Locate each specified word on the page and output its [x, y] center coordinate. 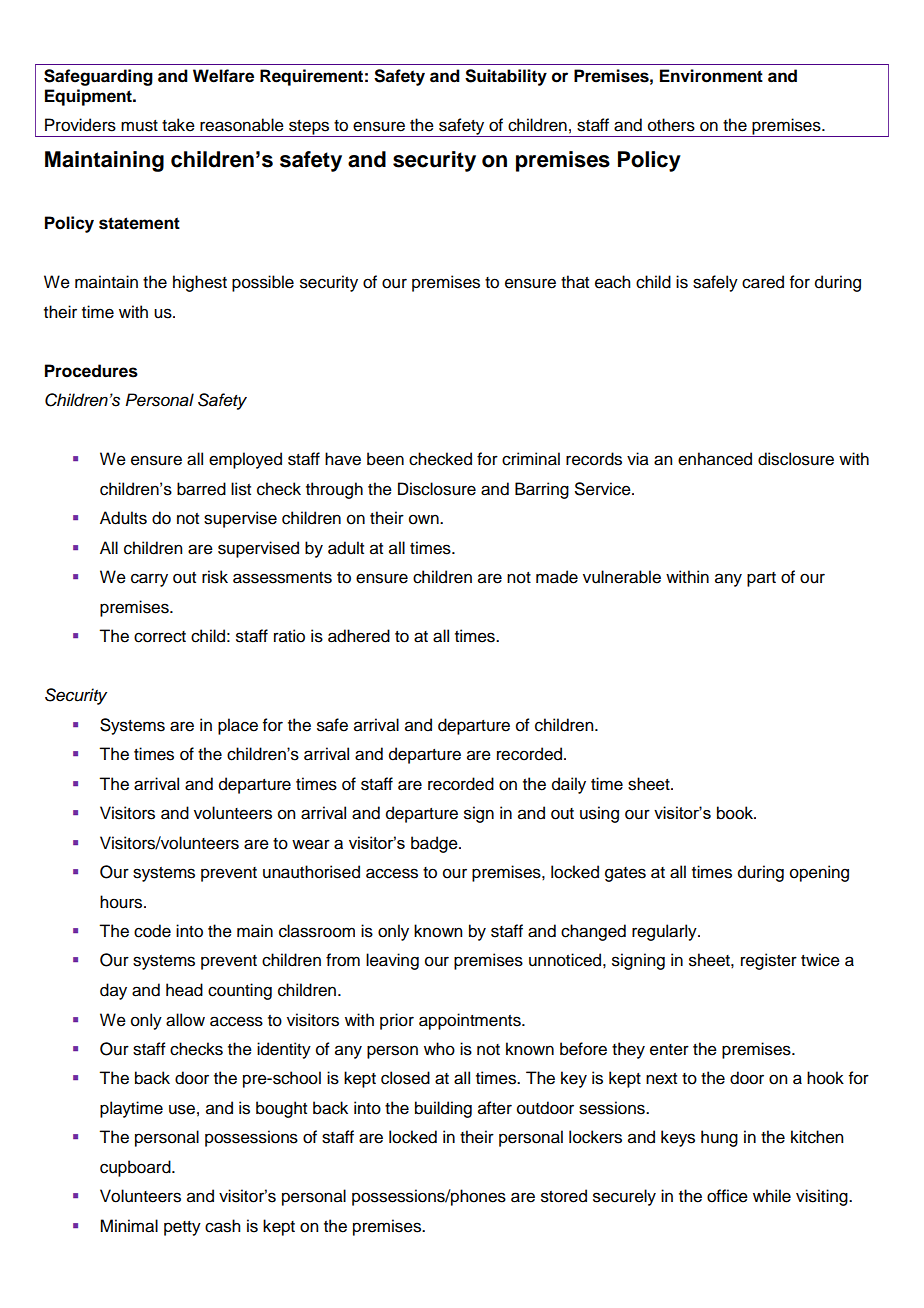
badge [435, 844]
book [736, 813]
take [178, 125]
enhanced [715, 459]
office [727, 1196]
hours [122, 902]
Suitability [506, 77]
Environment [711, 76]
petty [182, 1228]
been [385, 459]
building [443, 1109]
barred [201, 489]
